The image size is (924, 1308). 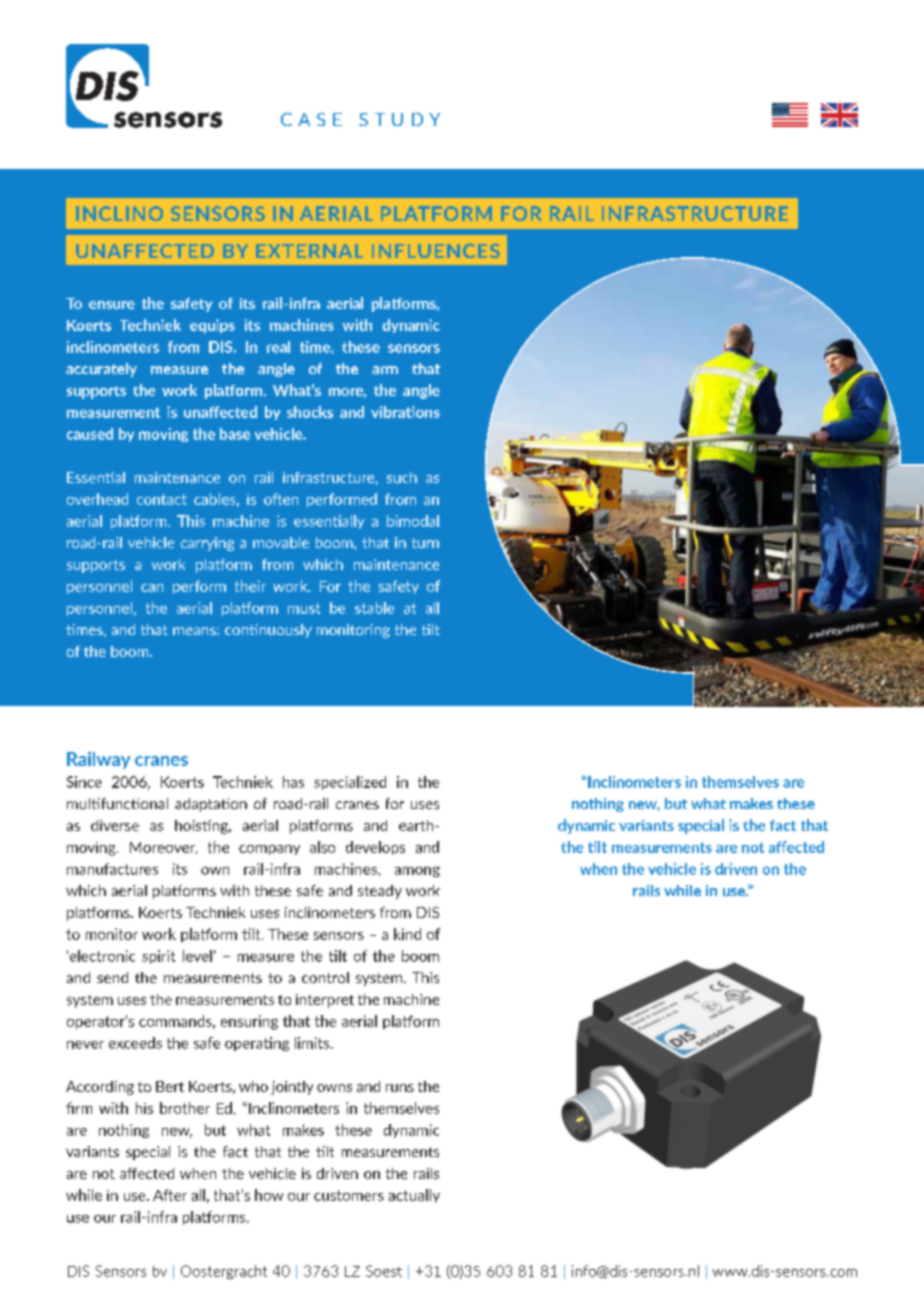 What do you see at coordinates (269, 850) in the screenshot?
I see `company` at bounding box center [269, 850].
